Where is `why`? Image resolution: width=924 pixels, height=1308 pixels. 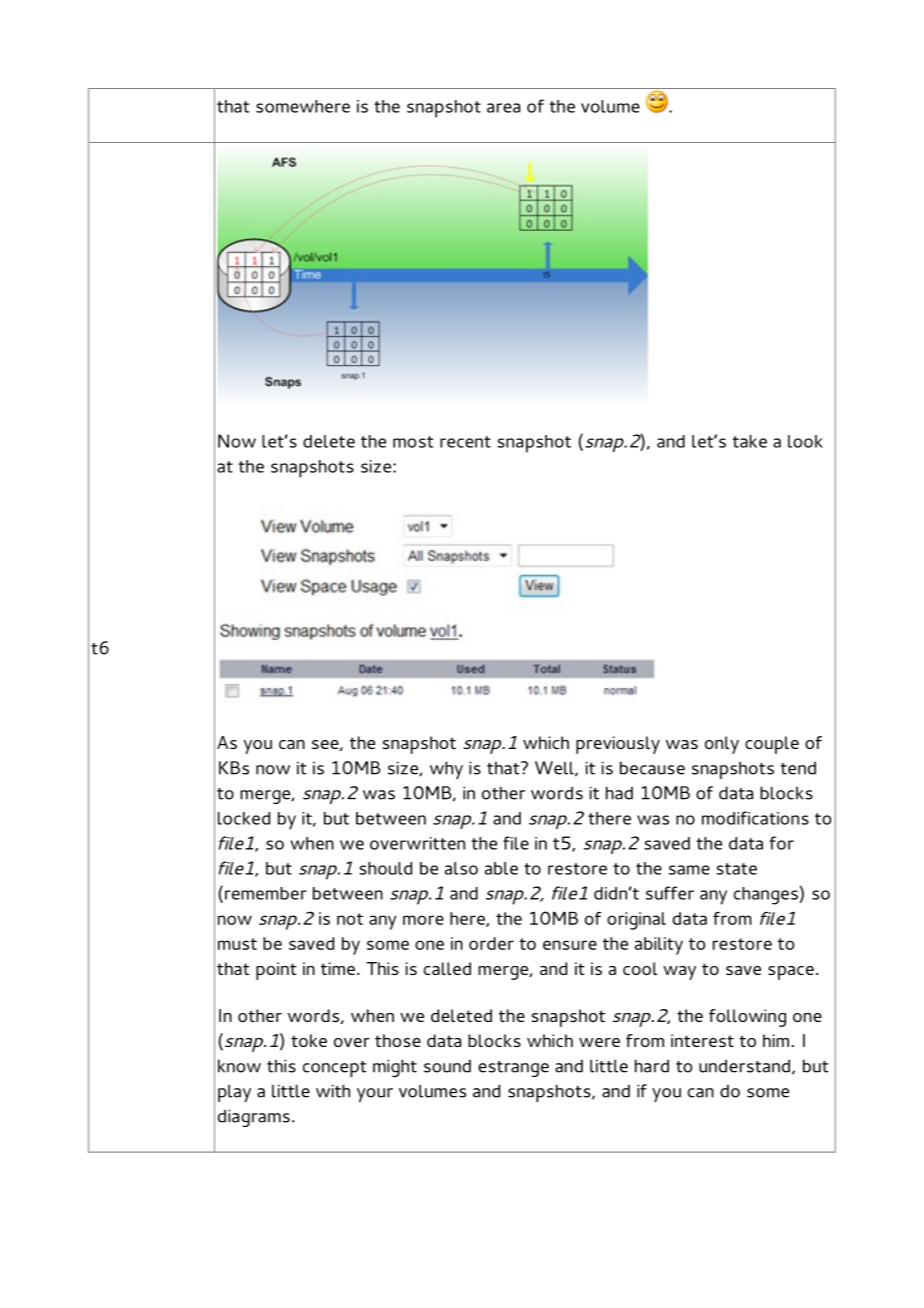
why is located at coordinates (446, 770).
